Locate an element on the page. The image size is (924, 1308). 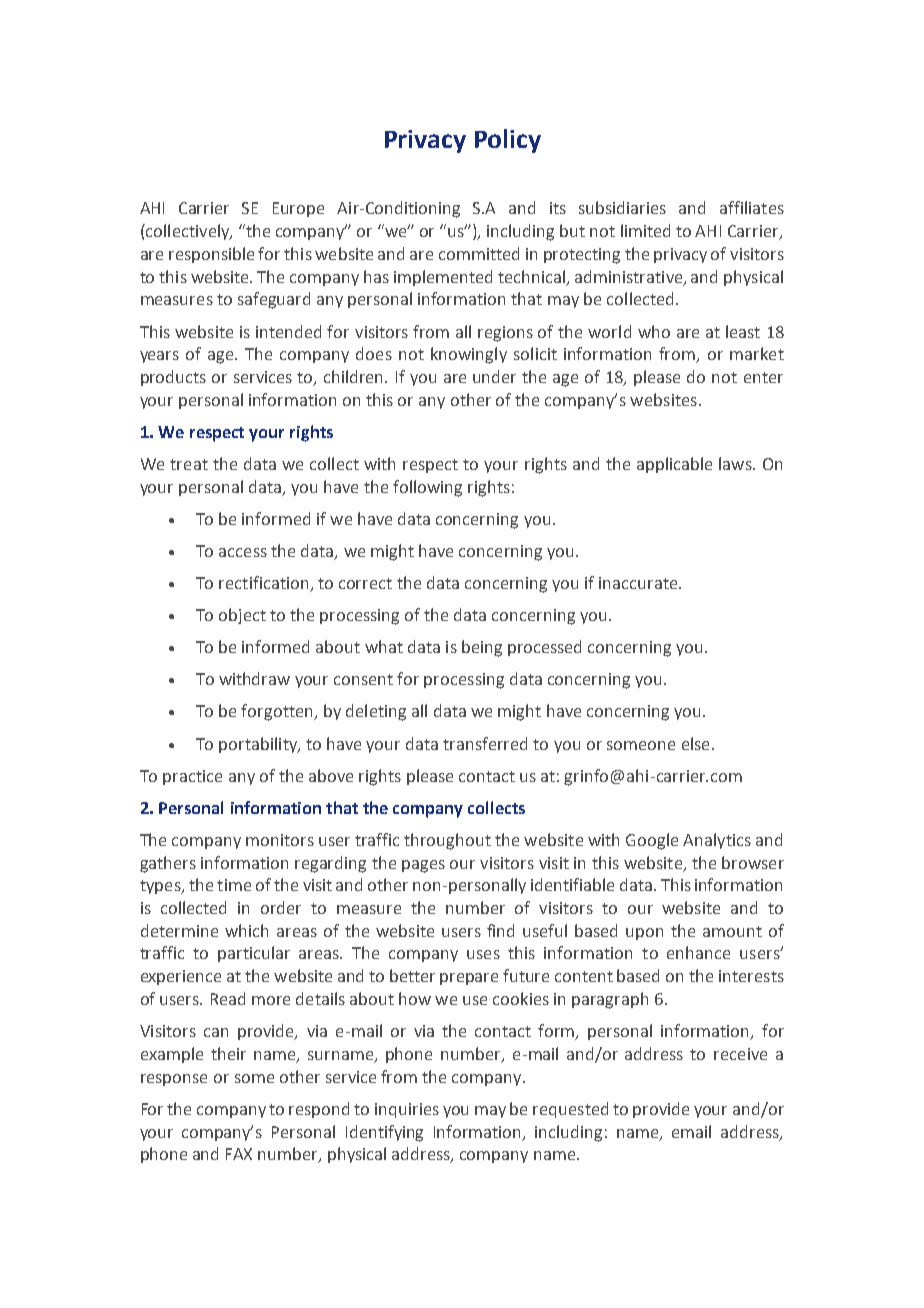
inquiries is located at coordinates (407, 1110).
